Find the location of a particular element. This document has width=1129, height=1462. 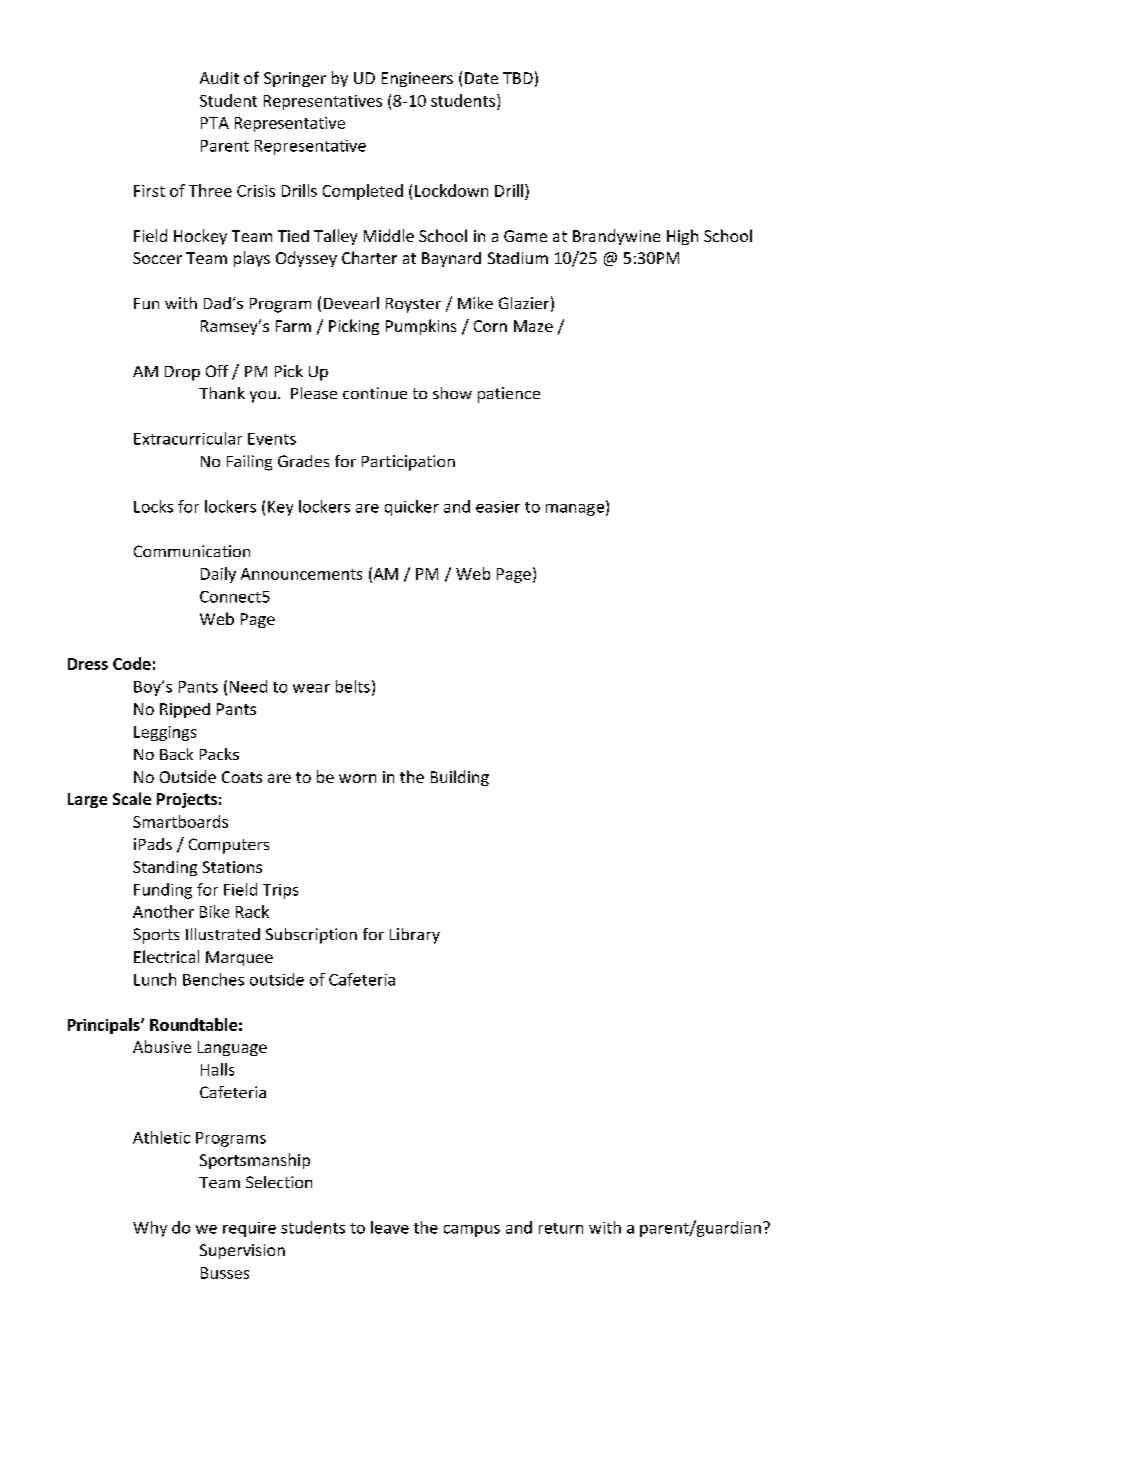

Engineers is located at coordinates (417, 79).
